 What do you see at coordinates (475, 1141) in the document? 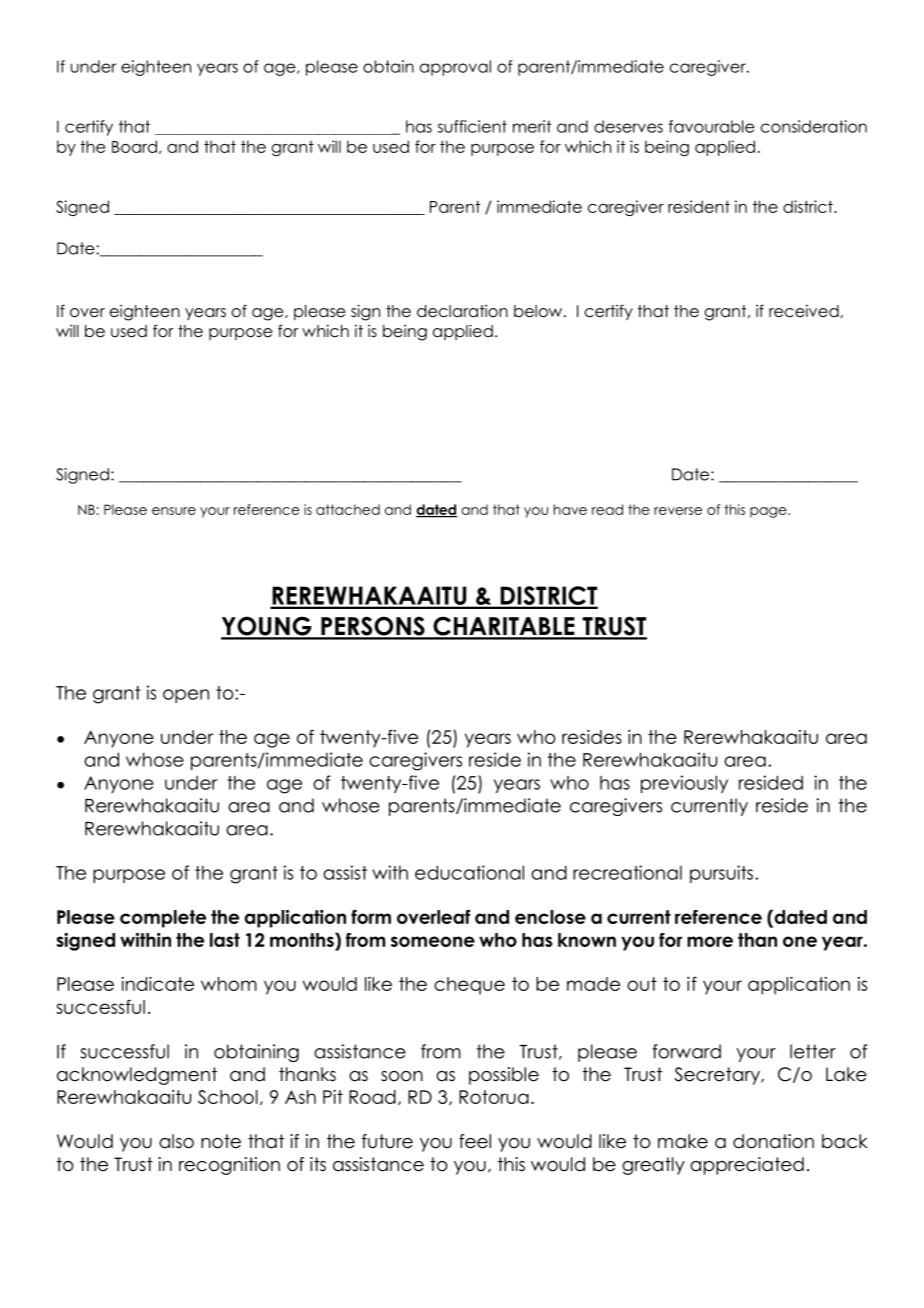
I see `feel` at bounding box center [475, 1141].
